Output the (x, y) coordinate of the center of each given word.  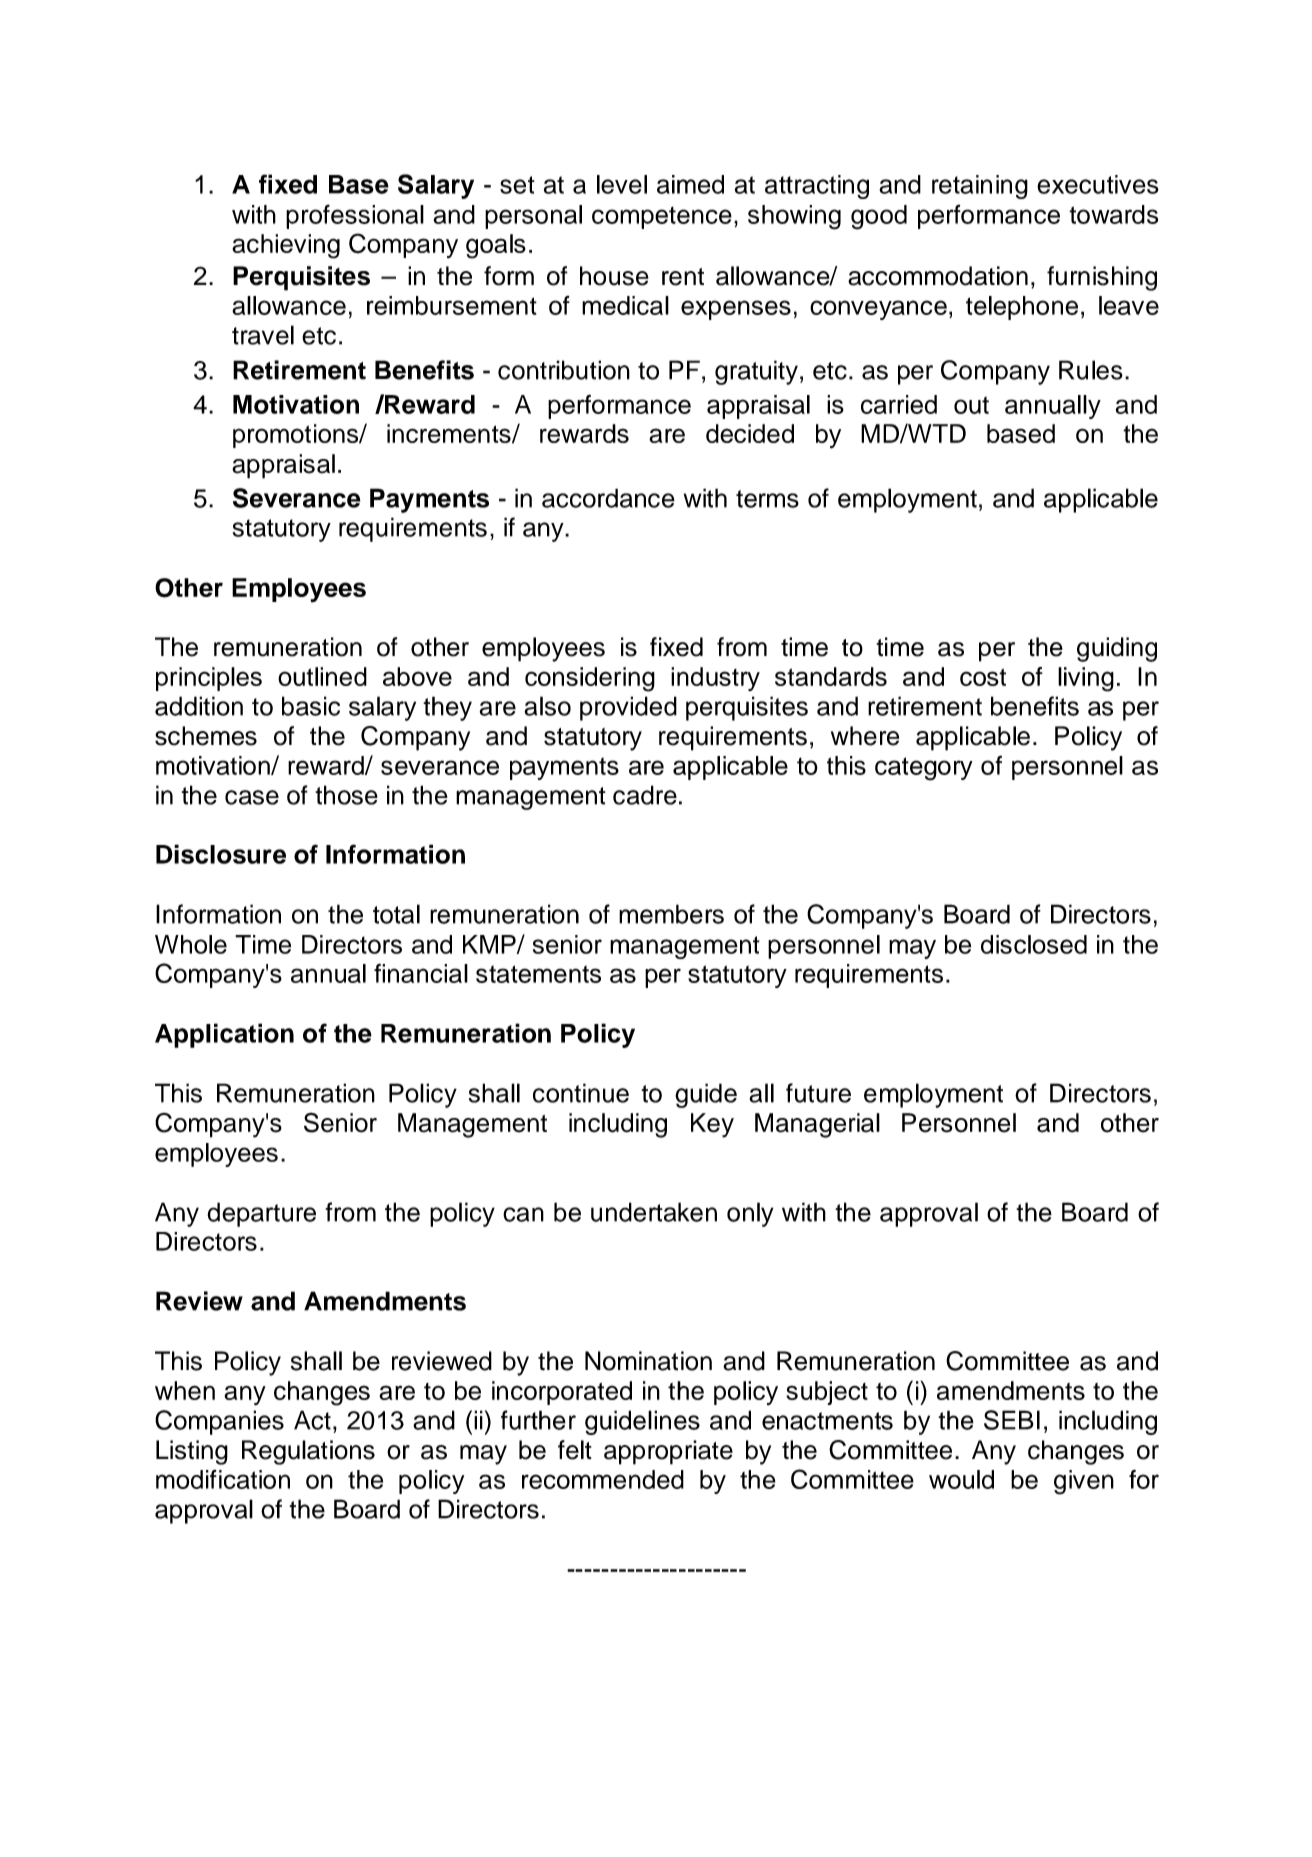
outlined (322, 676)
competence (662, 217)
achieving (286, 246)
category (924, 769)
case (252, 797)
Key (712, 1125)
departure (261, 1214)
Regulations (308, 1452)
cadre (645, 795)
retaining (980, 187)
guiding (1117, 649)
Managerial (817, 1125)
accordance (608, 498)
